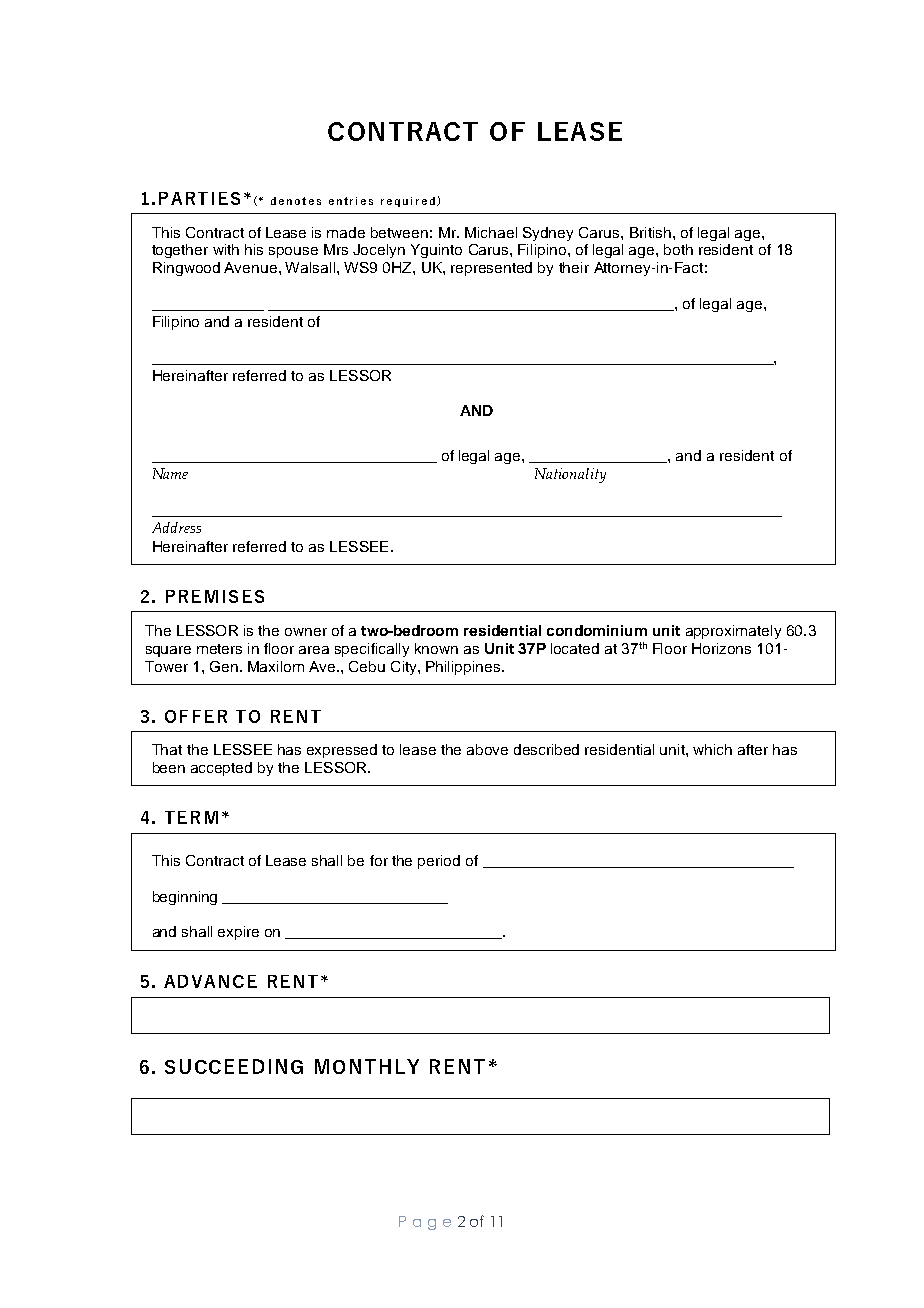 This screenshot has width=924, height=1308. Describe the element at coordinates (436, 648) in the screenshot. I see `known` at that location.
